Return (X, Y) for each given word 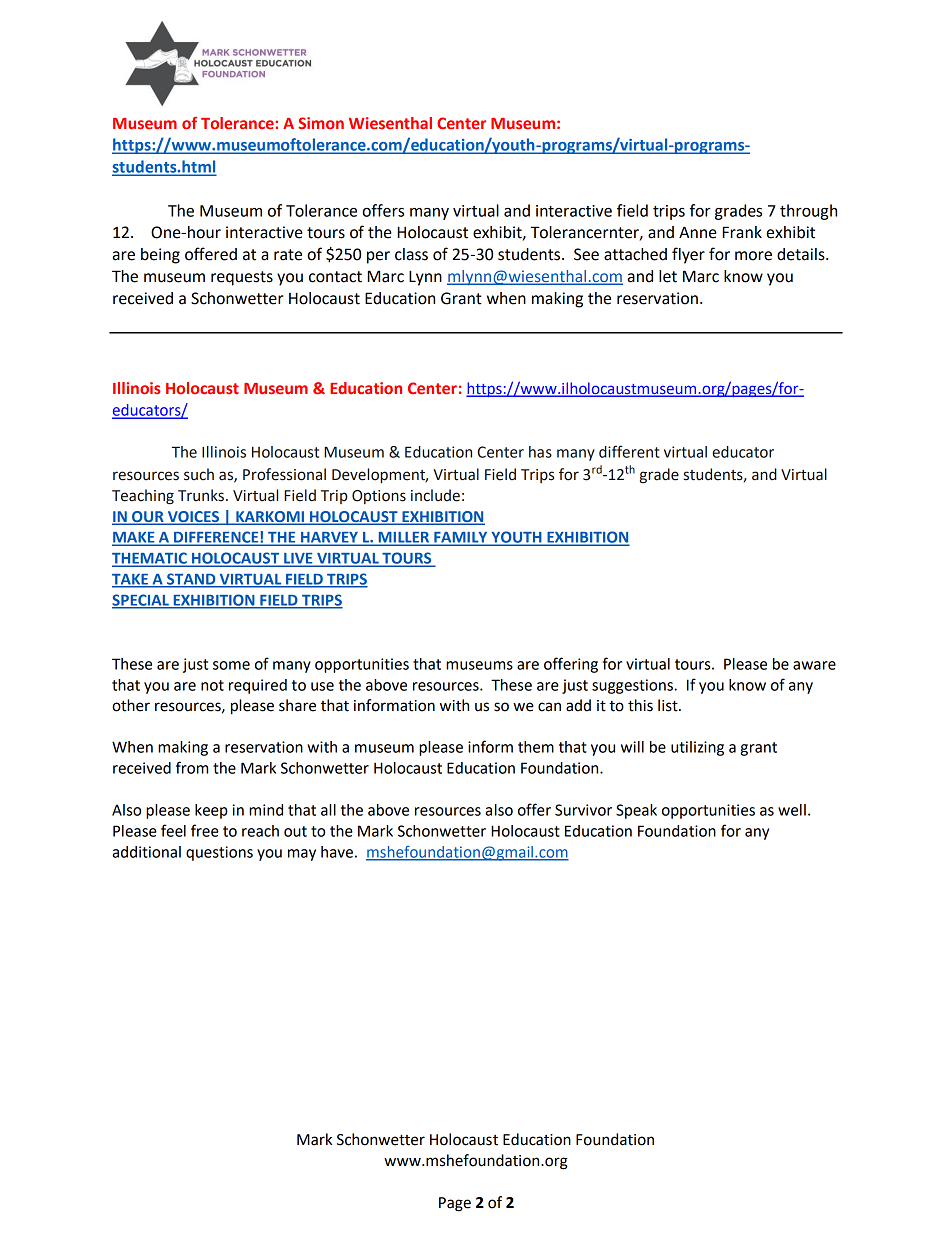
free (205, 830)
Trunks (201, 495)
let (668, 276)
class (411, 254)
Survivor (583, 810)
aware (814, 665)
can (549, 707)
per (378, 257)
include (435, 495)
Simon (321, 123)
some (231, 665)
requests (242, 278)
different (629, 451)
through (808, 212)
